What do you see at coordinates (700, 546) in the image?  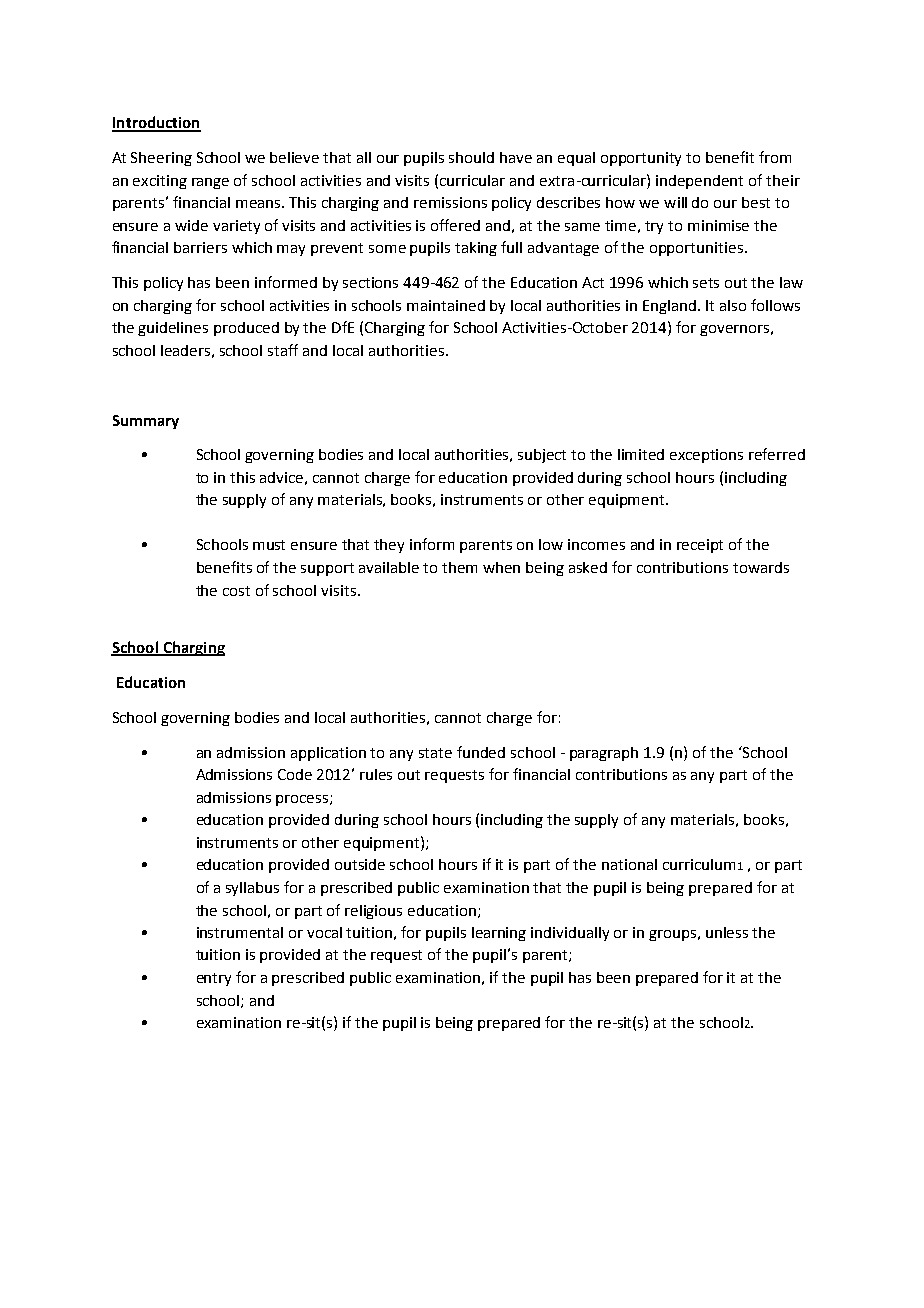 I see `receipt` at bounding box center [700, 546].
